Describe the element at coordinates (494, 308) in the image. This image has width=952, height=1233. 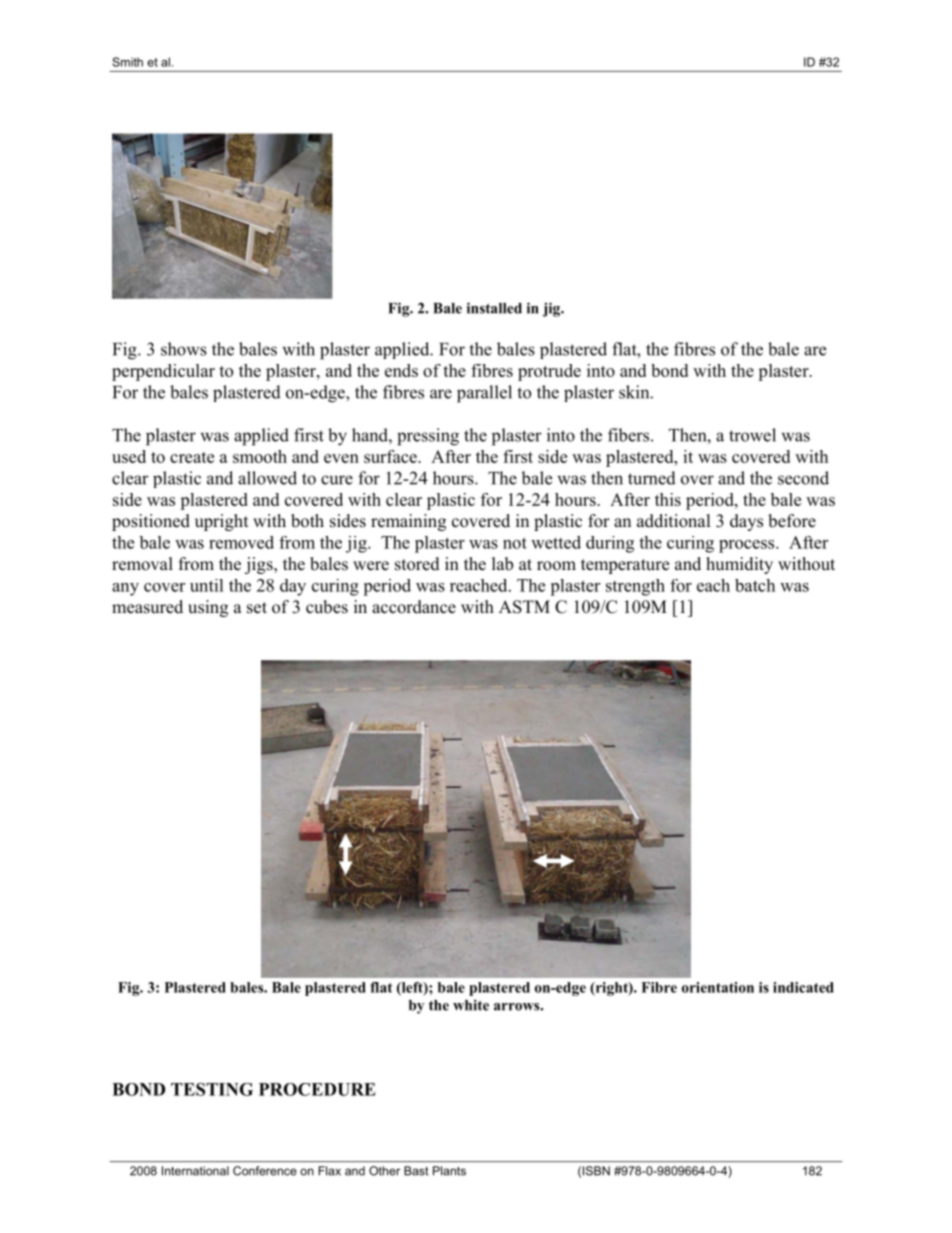
I see `installed` at that location.
